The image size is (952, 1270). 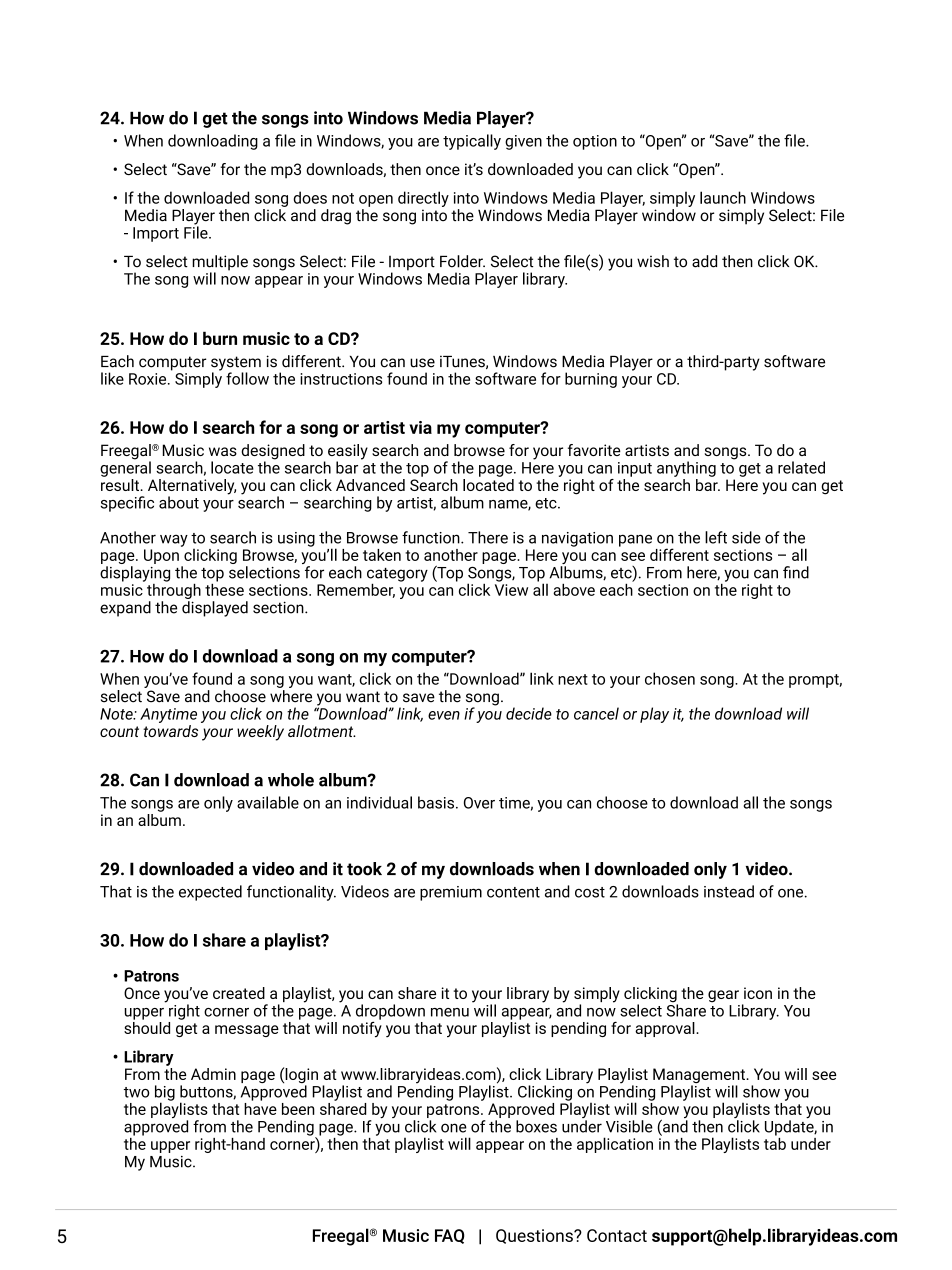 I want to click on towards, so click(x=170, y=731).
